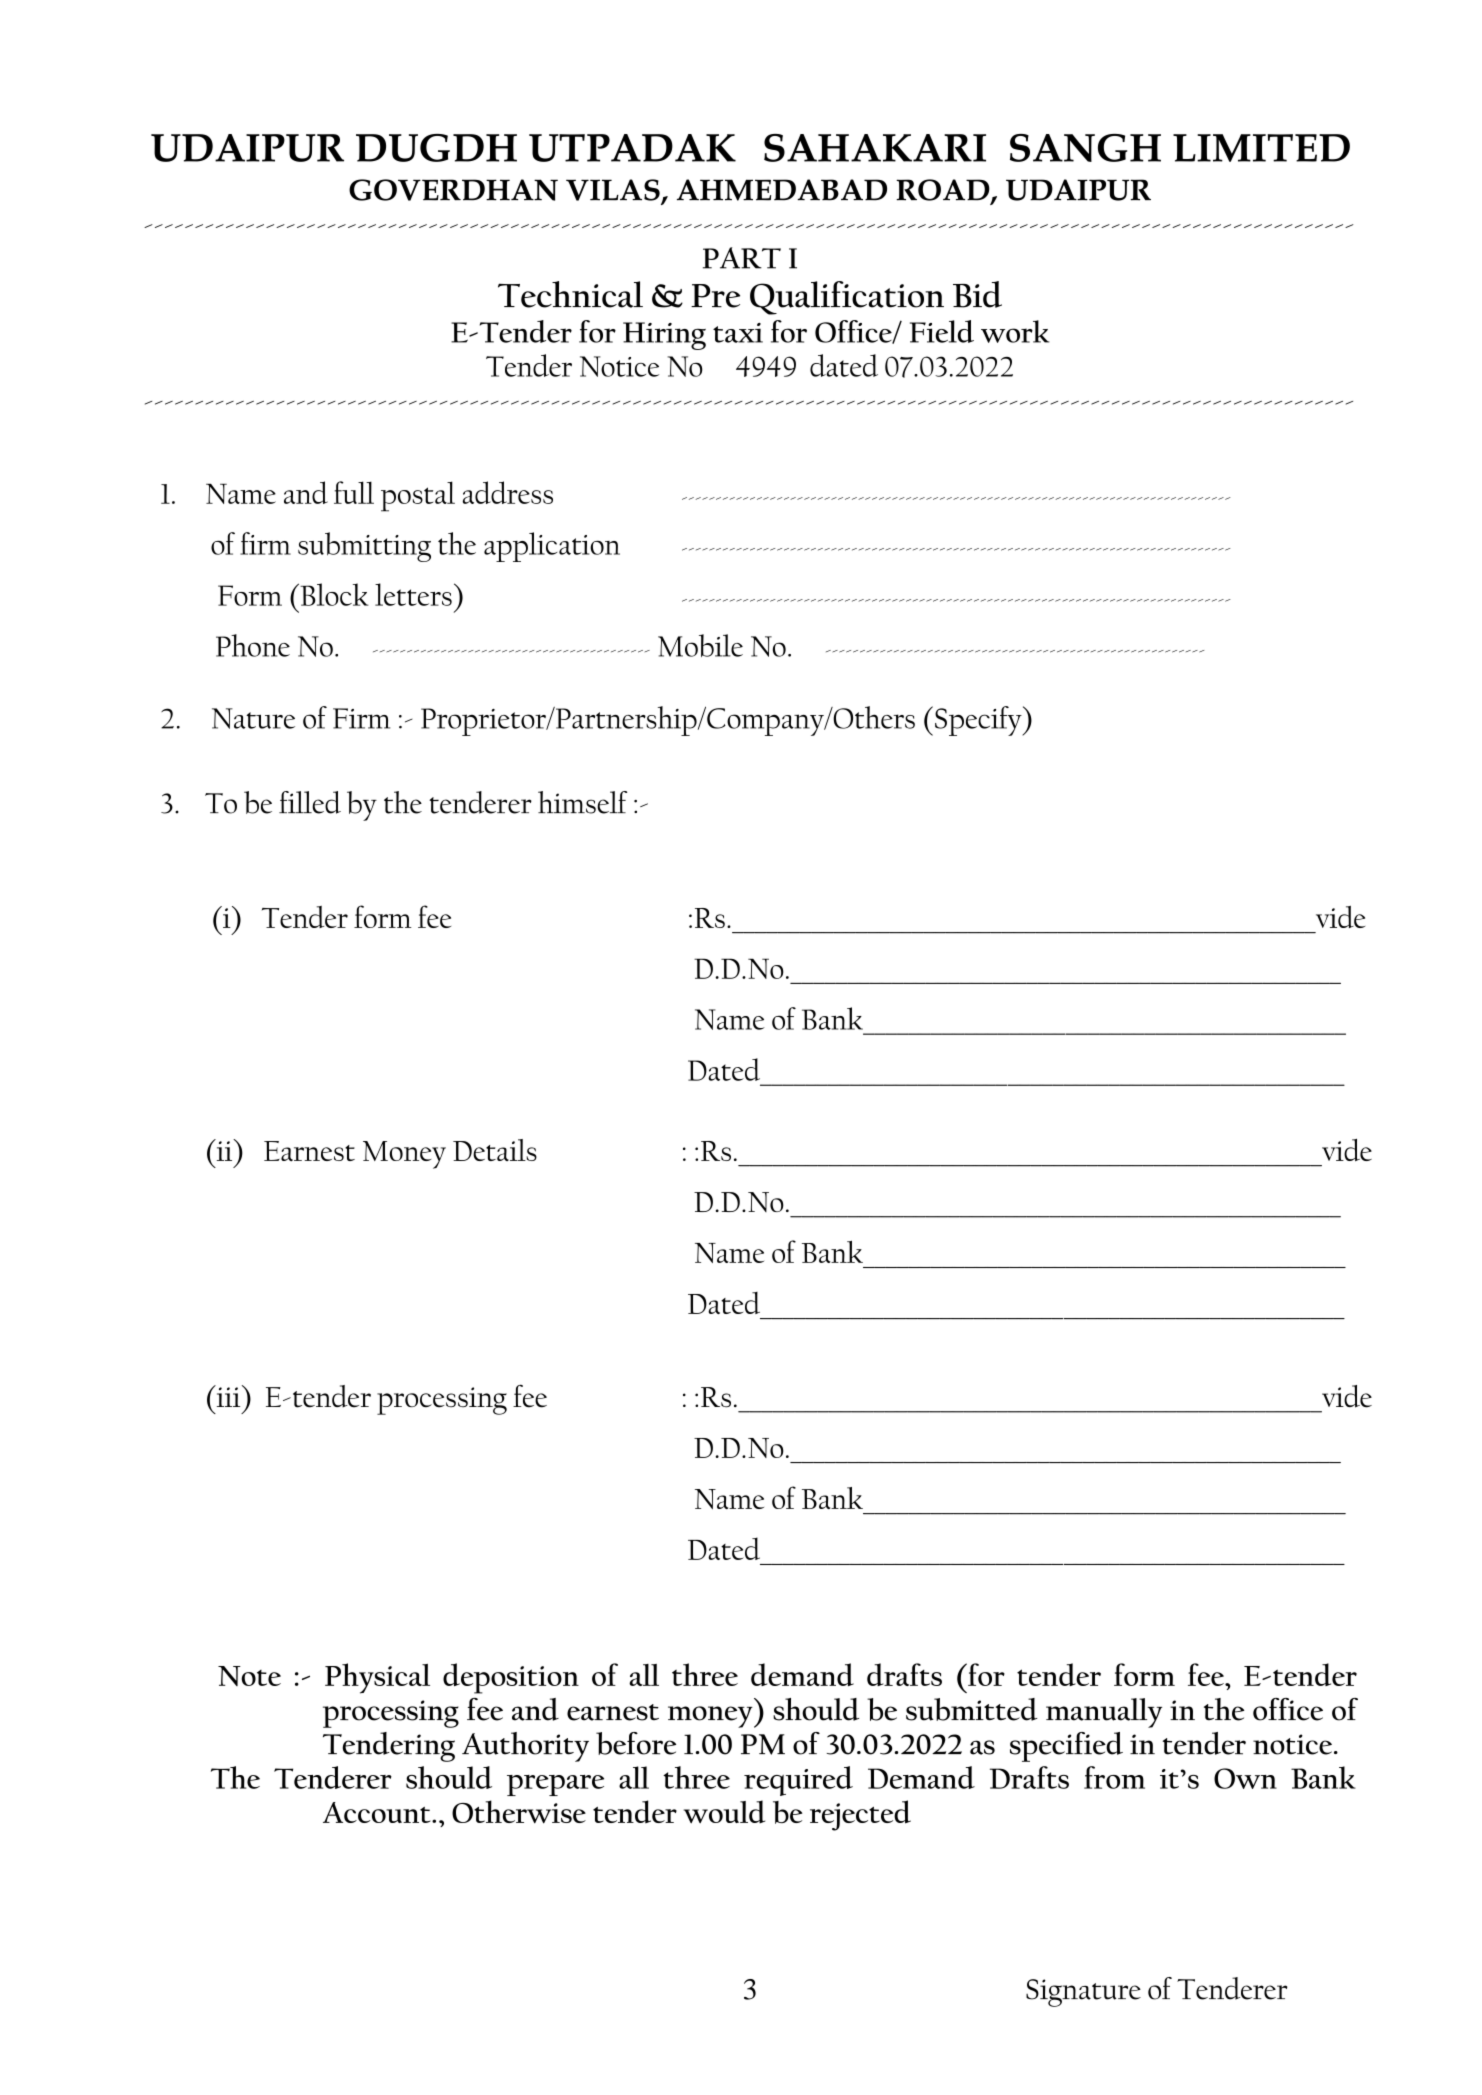 Image resolution: width=1482 pixels, height=2095 pixels. Describe the element at coordinates (700, 645) in the document. I see `Mobile` at that location.
